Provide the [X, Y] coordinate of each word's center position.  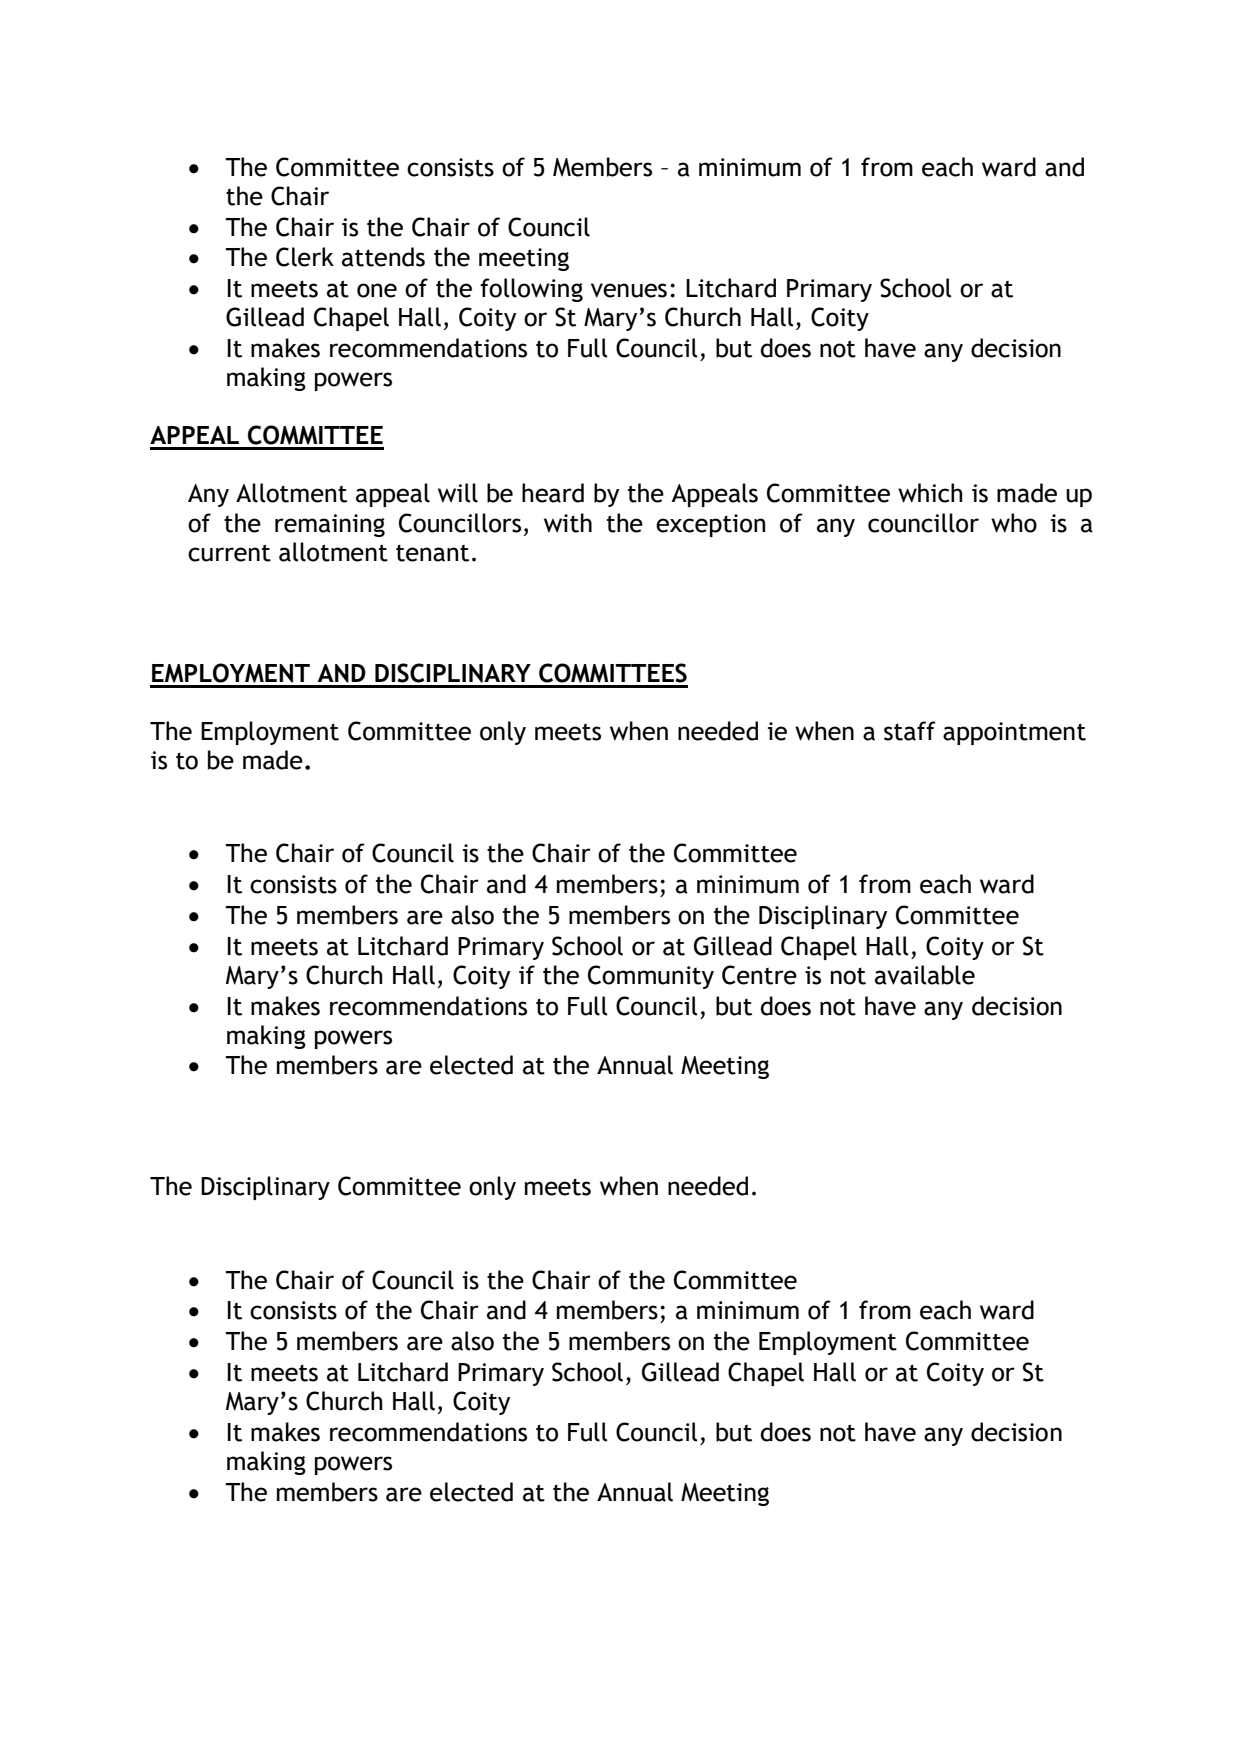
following [531, 290]
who [1014, 523]
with [568, 523]
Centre [759, 975]
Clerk [305, 257]
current [229, 553]
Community [651, 977]
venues [629, 290]
